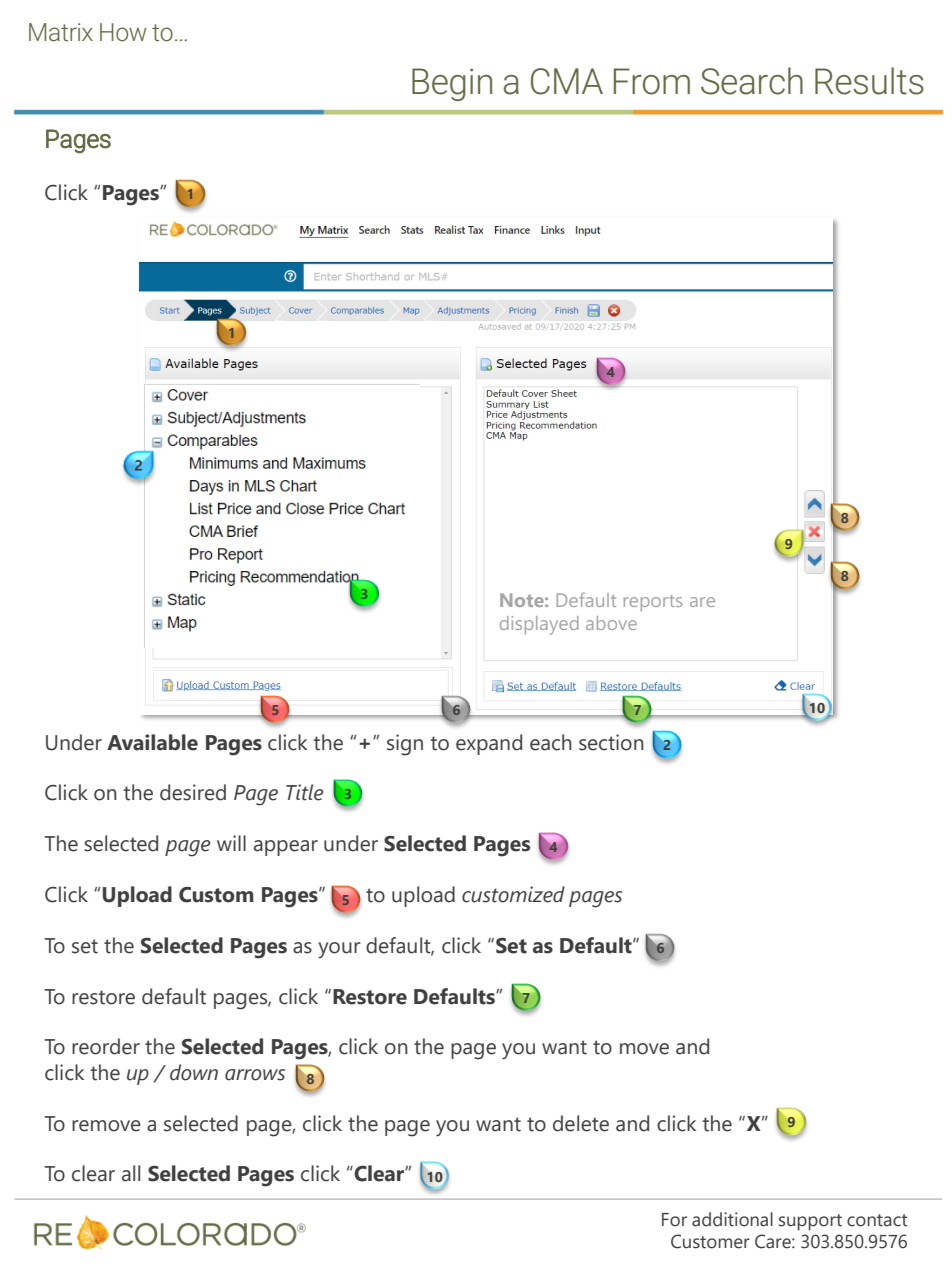  What do you see at coordinates (452, 84) in the image?
I see `Begin` at bounding box center [452, 84].
